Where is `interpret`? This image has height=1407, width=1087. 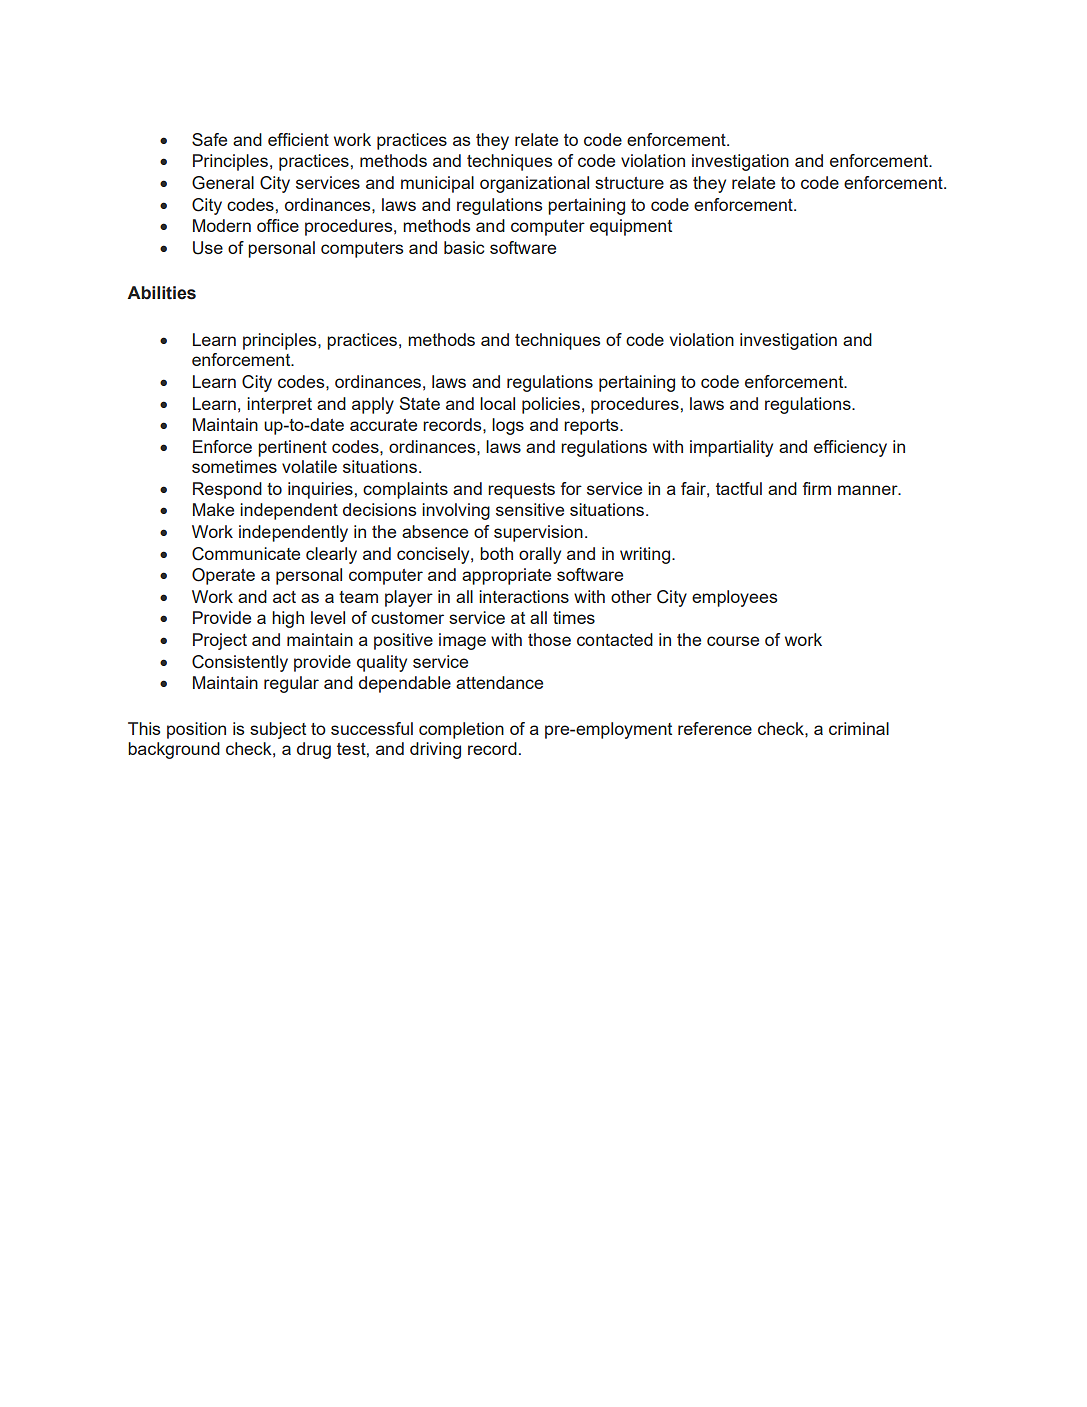
interpret is located at coordinates (279, 405).
